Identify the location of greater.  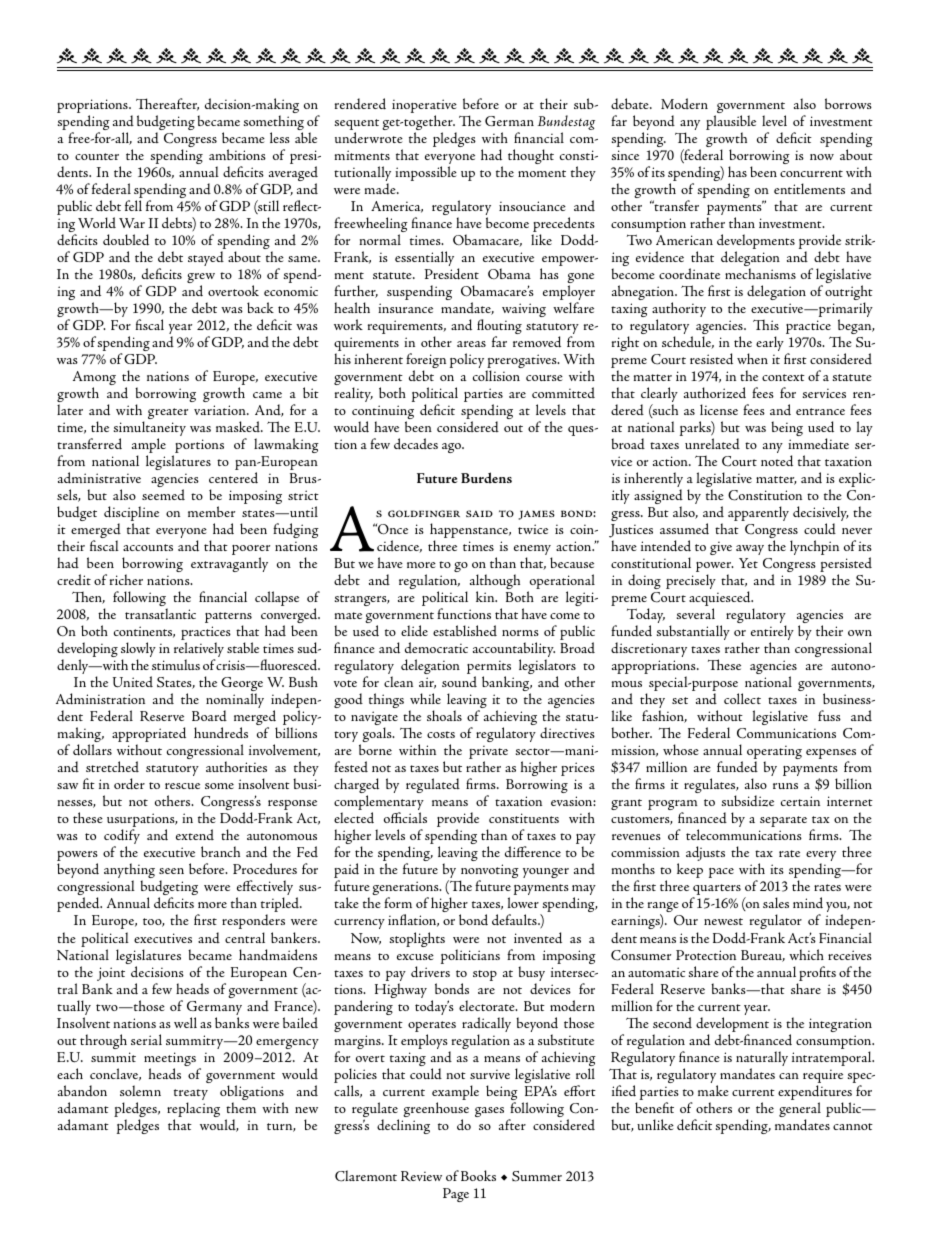
(168, 413).
